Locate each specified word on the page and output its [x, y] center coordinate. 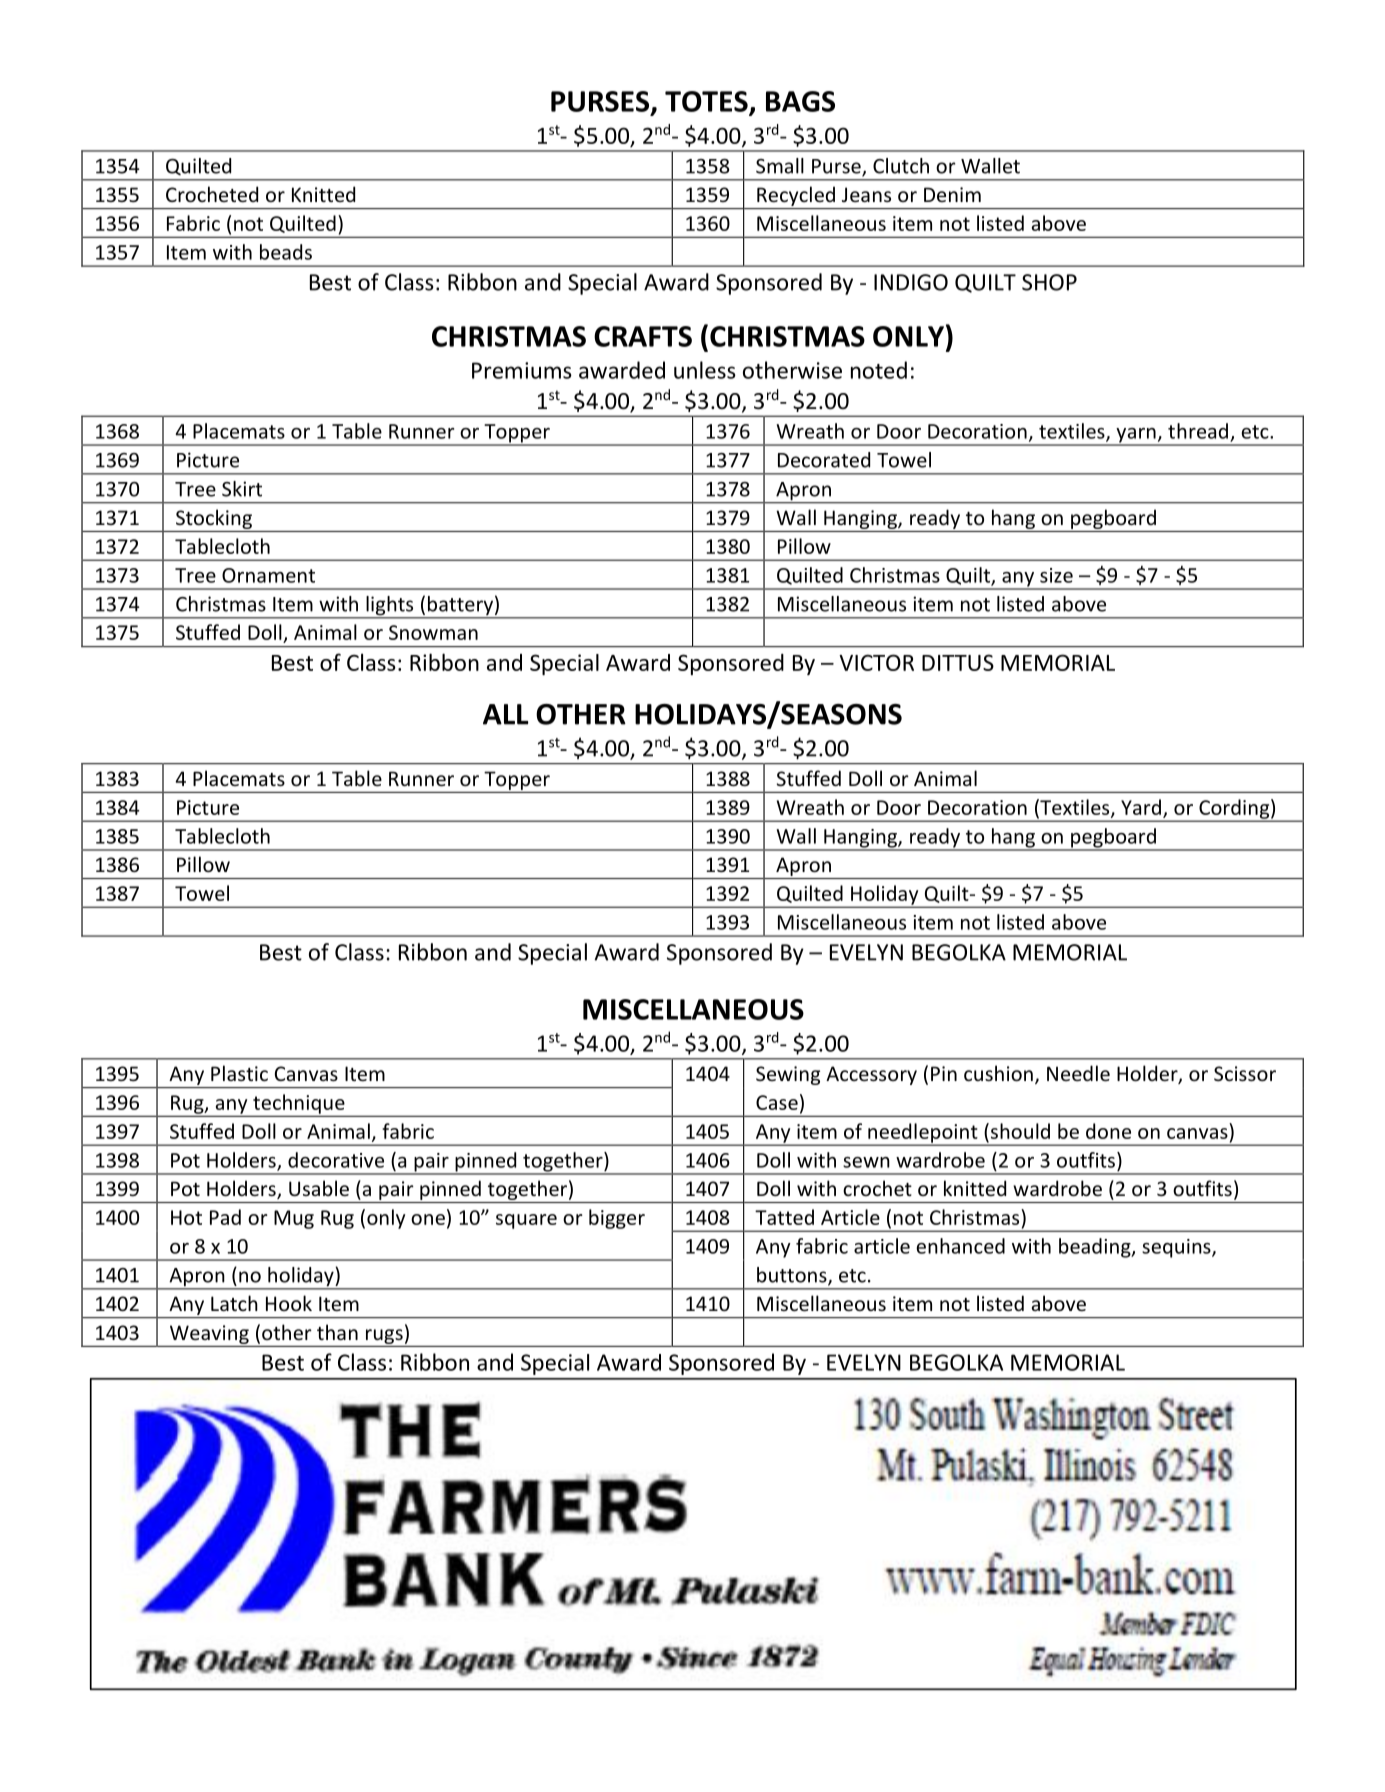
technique [299, 1104]
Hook [289, 1303]
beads [286, 252]
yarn [1136, 436]
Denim [952, 194]
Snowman [433, 632]
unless [705, 370]
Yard [1141, 807]
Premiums [522, 370]
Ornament [268, 575]
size [1056, 575]
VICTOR [876, 662]
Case [777, 1102]
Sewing [788, 1075]
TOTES [707, 102]
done [1108, 1131]
